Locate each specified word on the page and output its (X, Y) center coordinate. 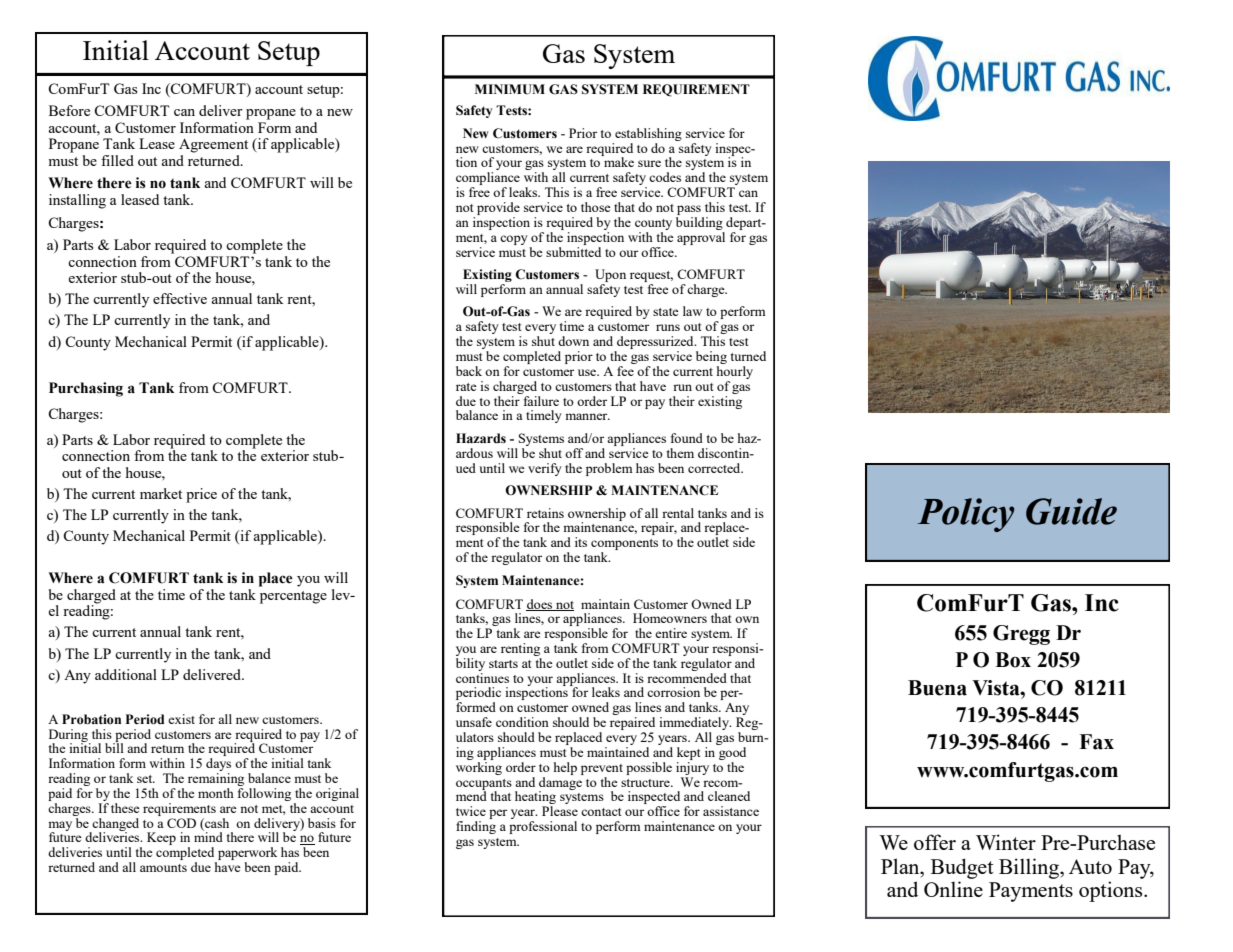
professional (543, 827)
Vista (997, 688)
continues (482, 676)
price (201, 495)
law (692, 311)
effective (180, 298)
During (69, 736)
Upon (610, 277)
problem (609, 469)
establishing (648, 134)
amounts (163, 868)
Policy (966, 515)
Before (69, 110)
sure (649, 163)
